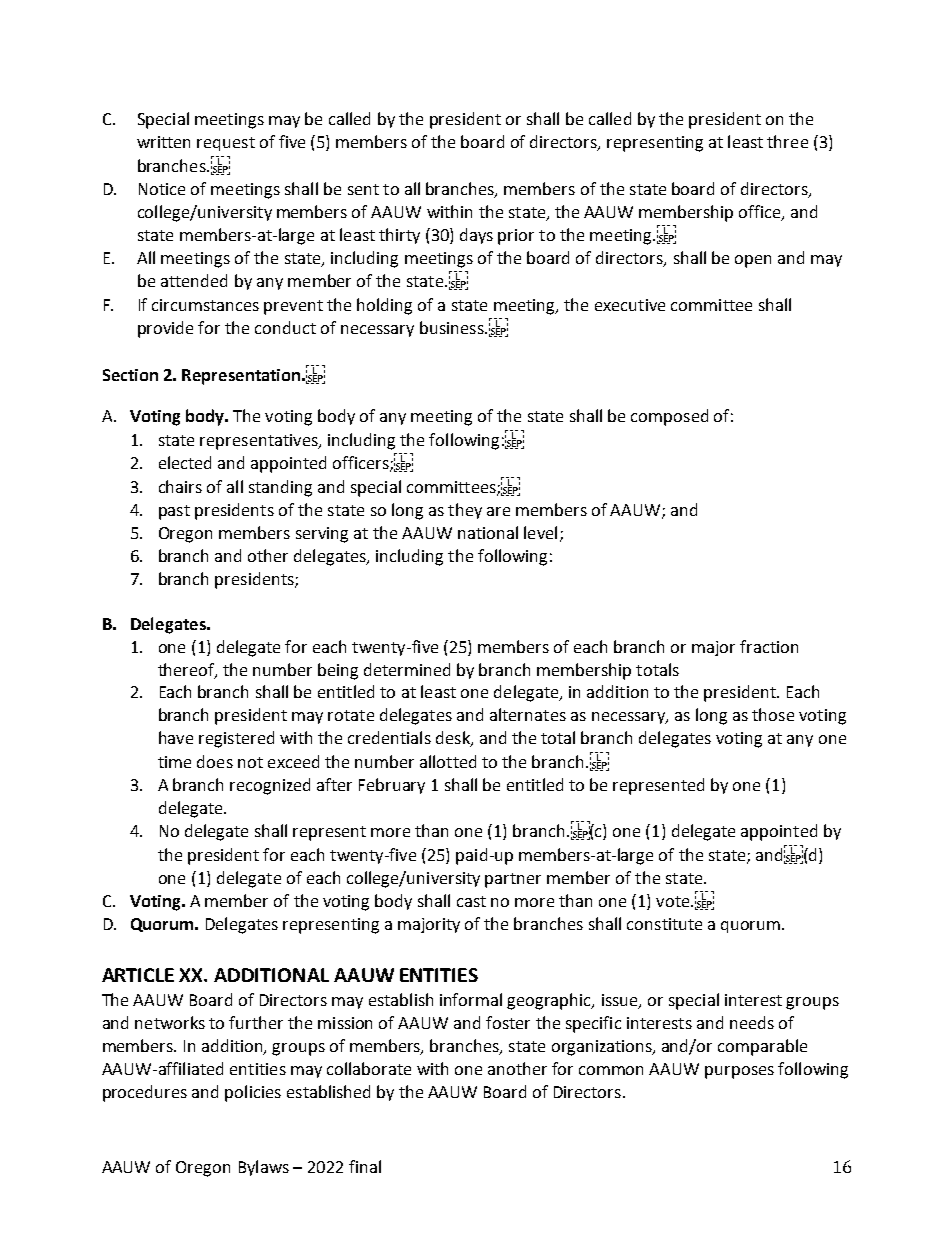  What do you see at coordinates (769, 646) in the screenshot?
I see `fraction` at bounding box center [769, 646].
